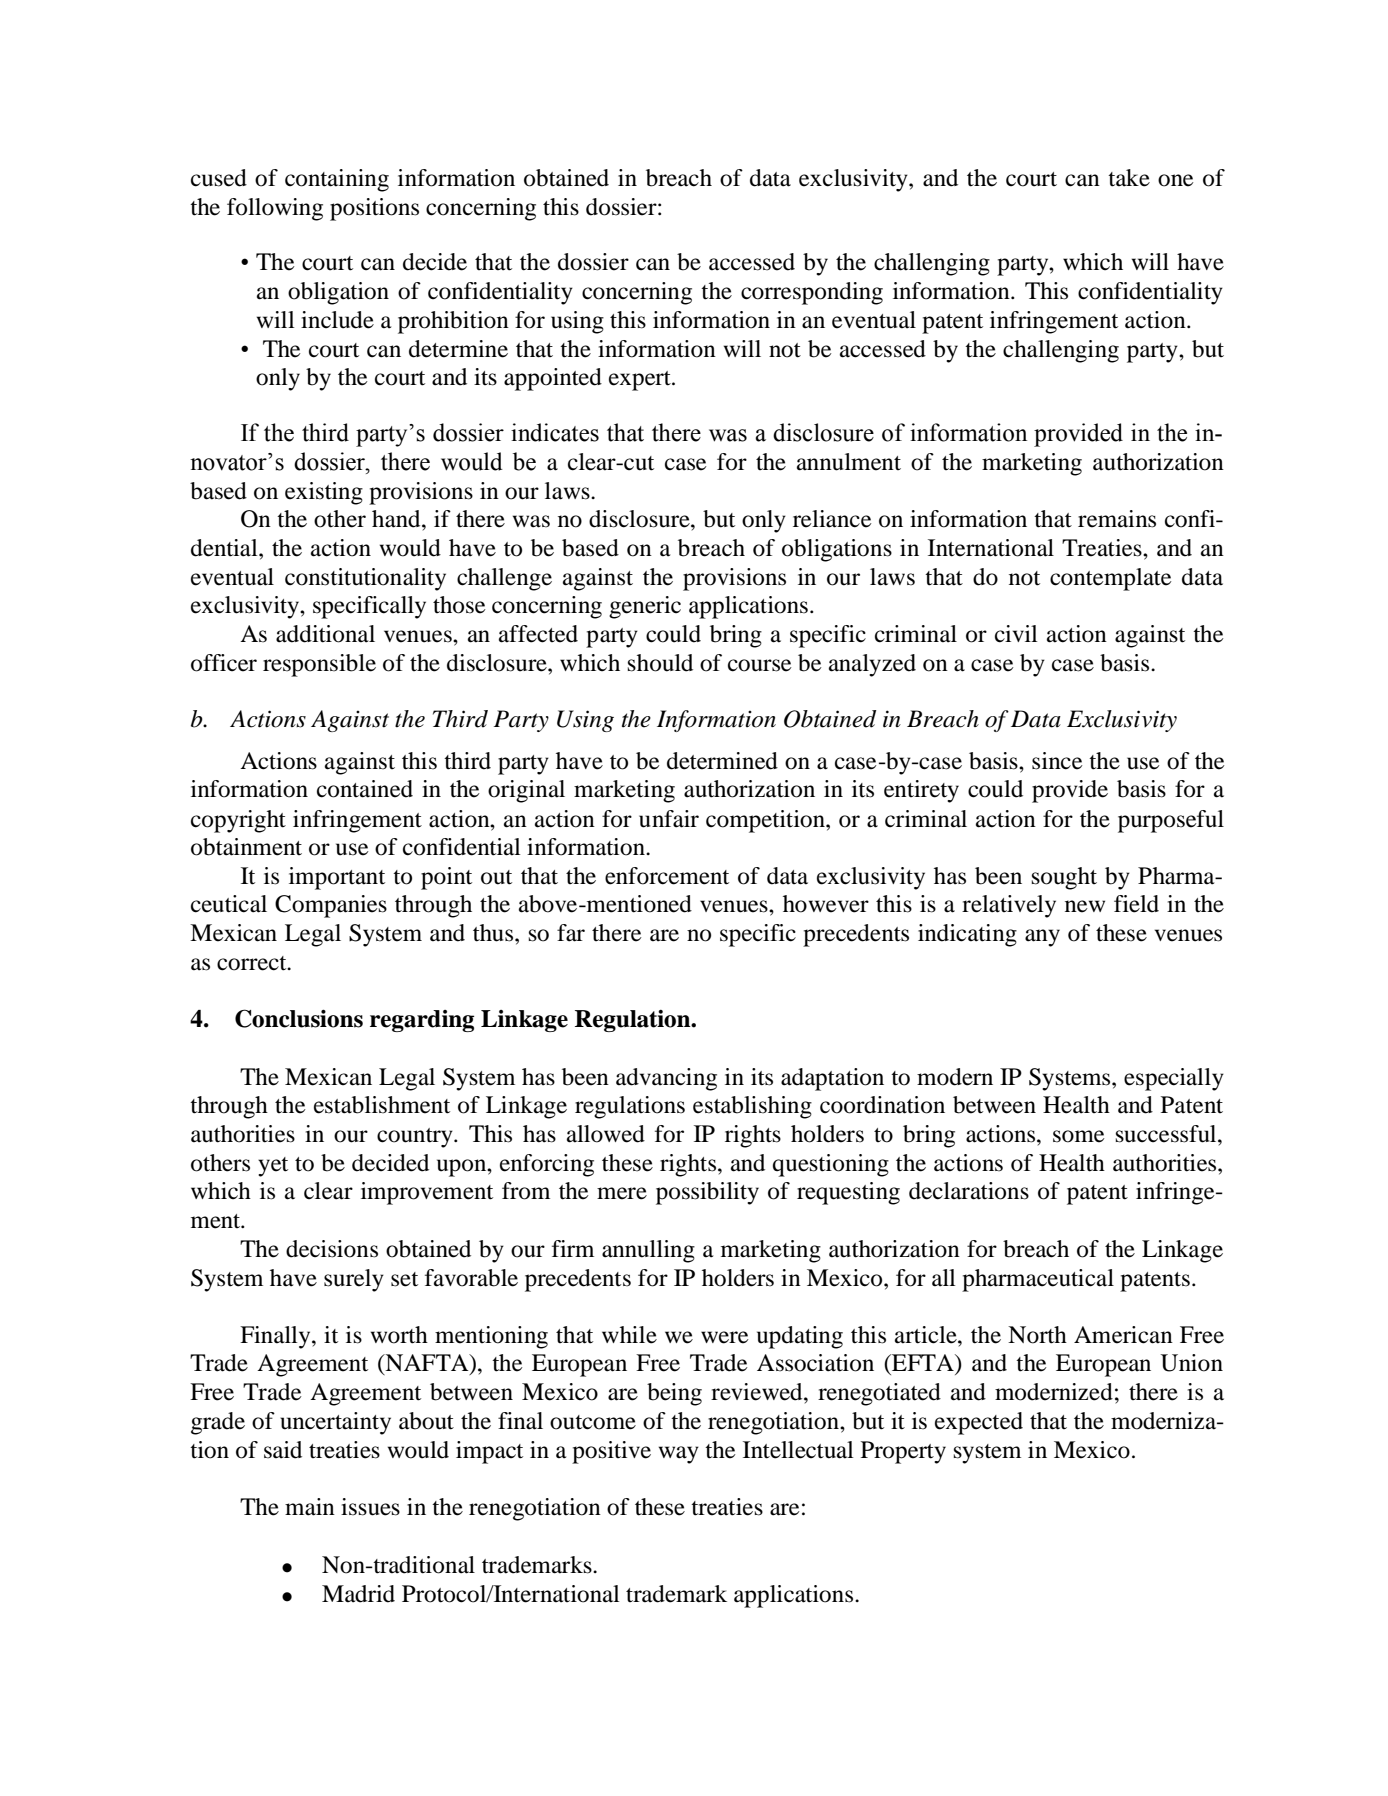  Describe the element at coordinates (337, 878) in the screenshot. I see `important` at that location.
